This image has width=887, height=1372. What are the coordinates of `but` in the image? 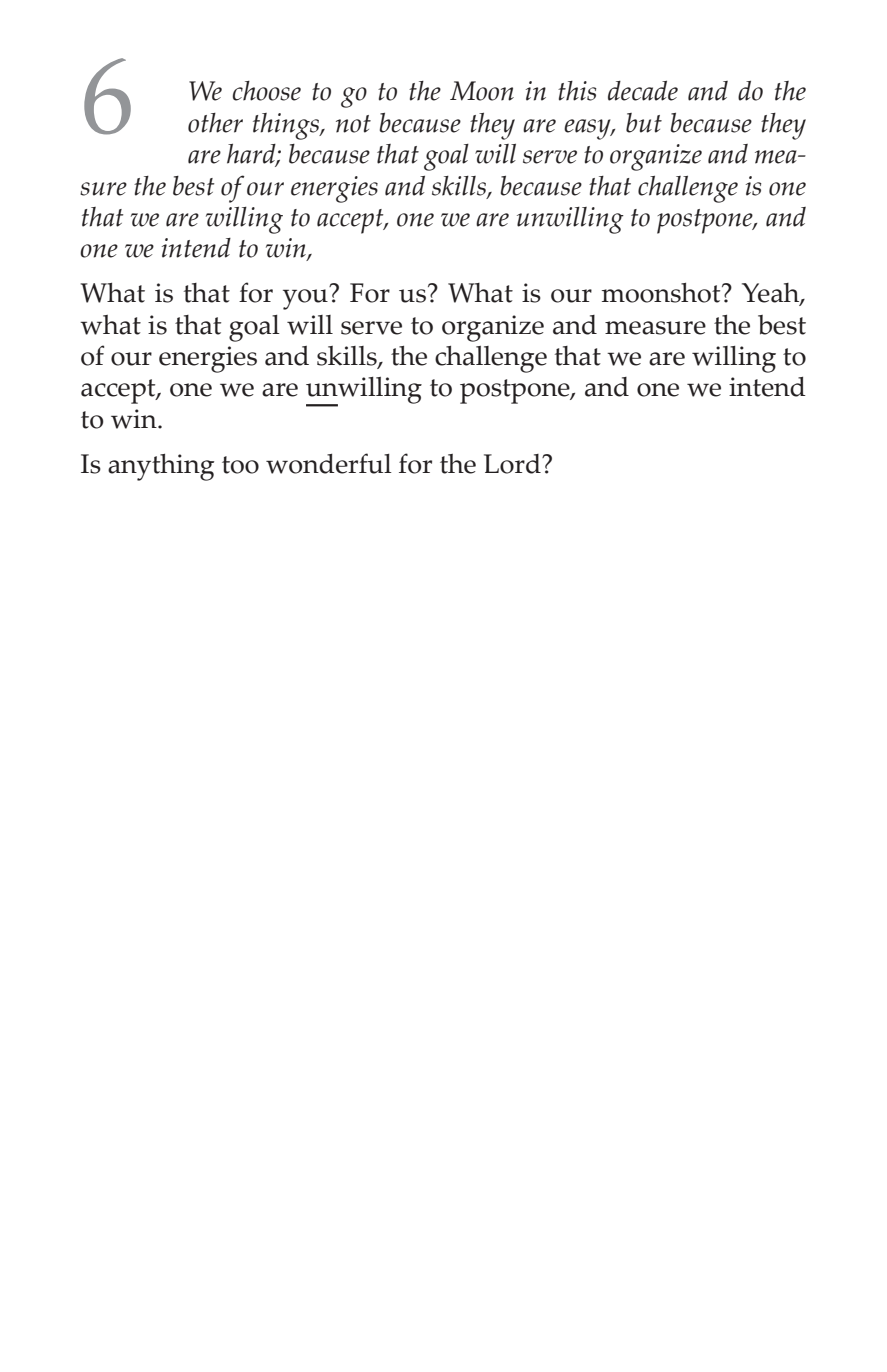 It's located at (644, 123).
